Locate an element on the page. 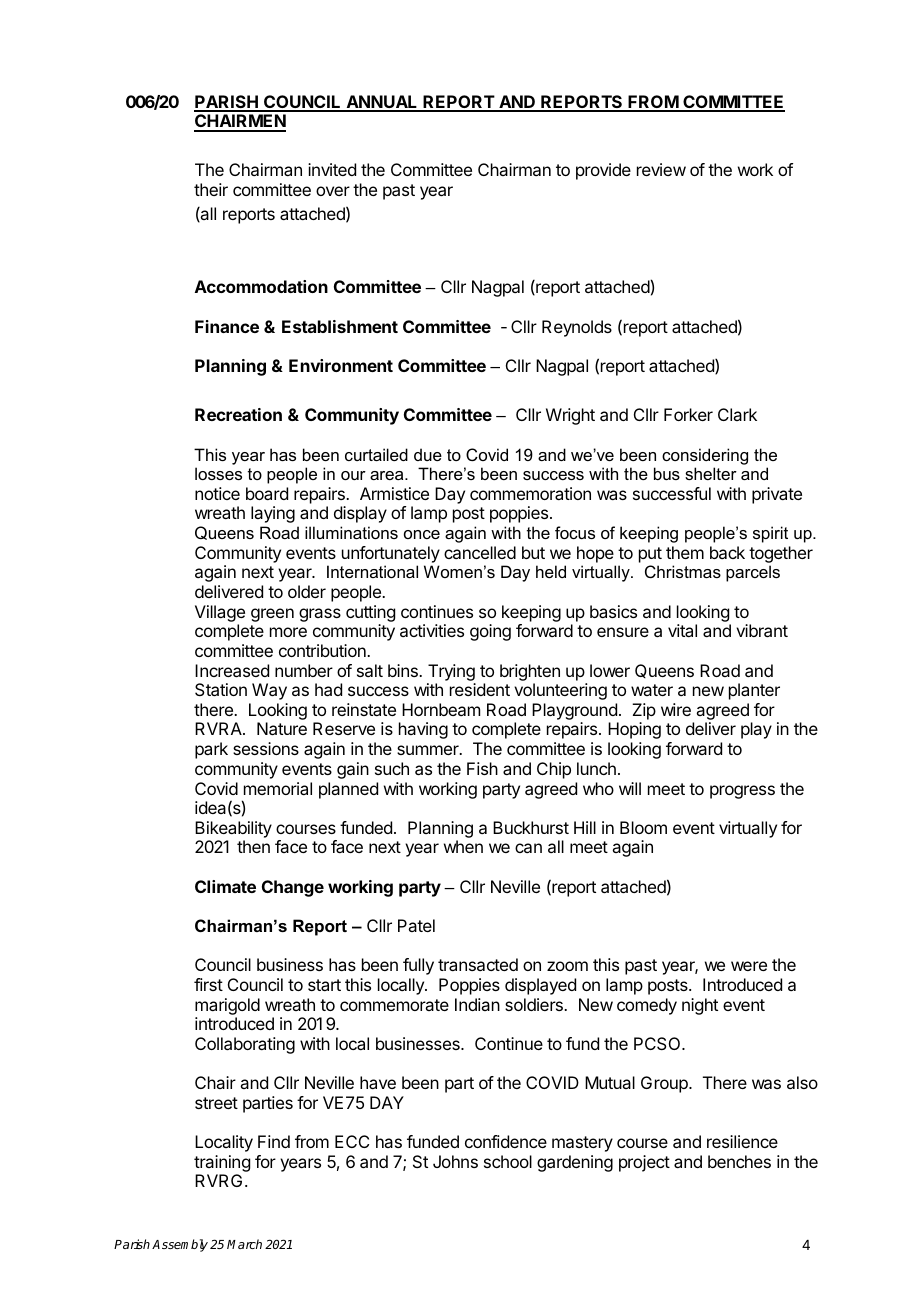 Image resolution: width=924 pixels, height=1307 pixels. benches is located at coordinates (739, 1161).
